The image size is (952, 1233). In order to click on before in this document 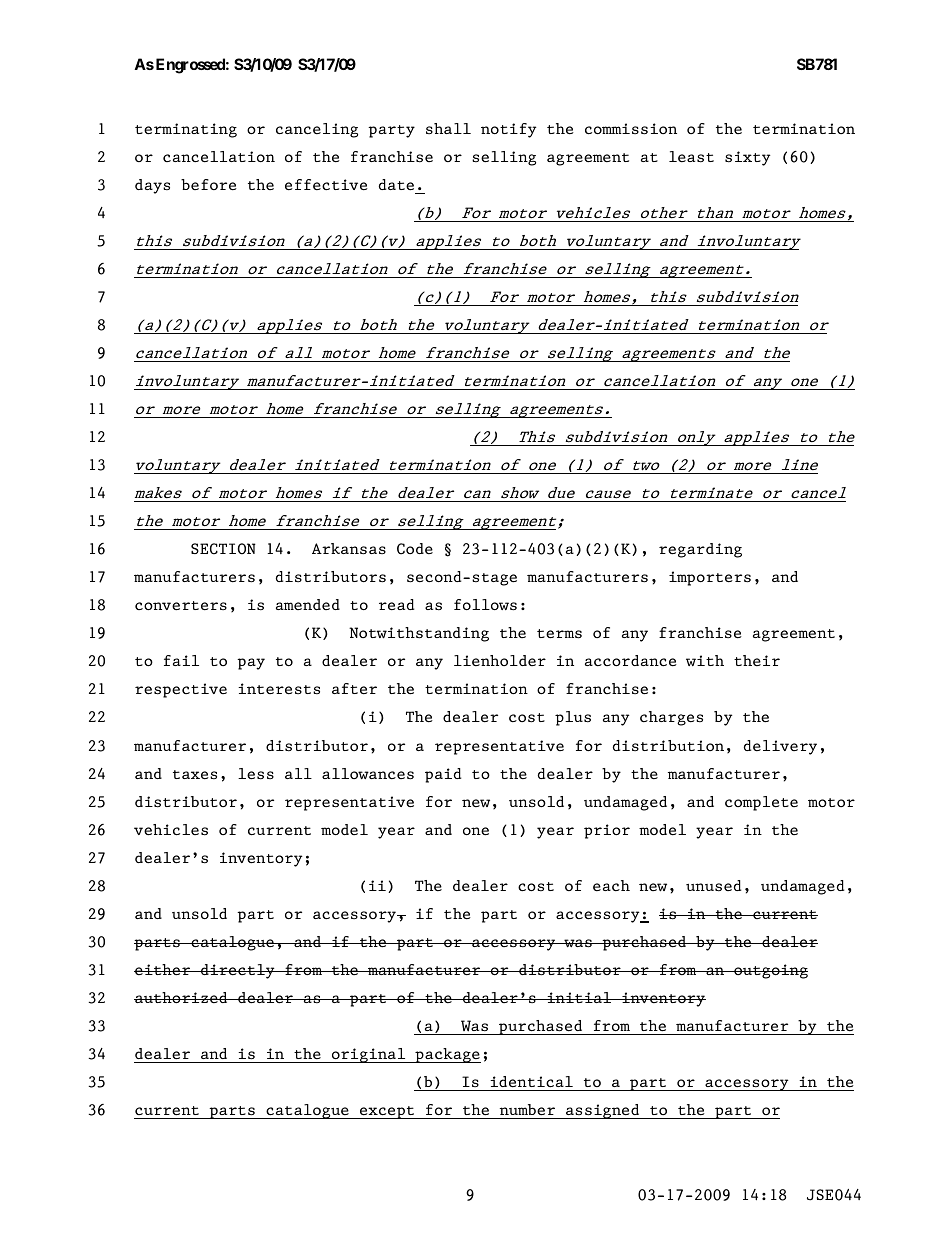, I will do `click(209, 185)`.
